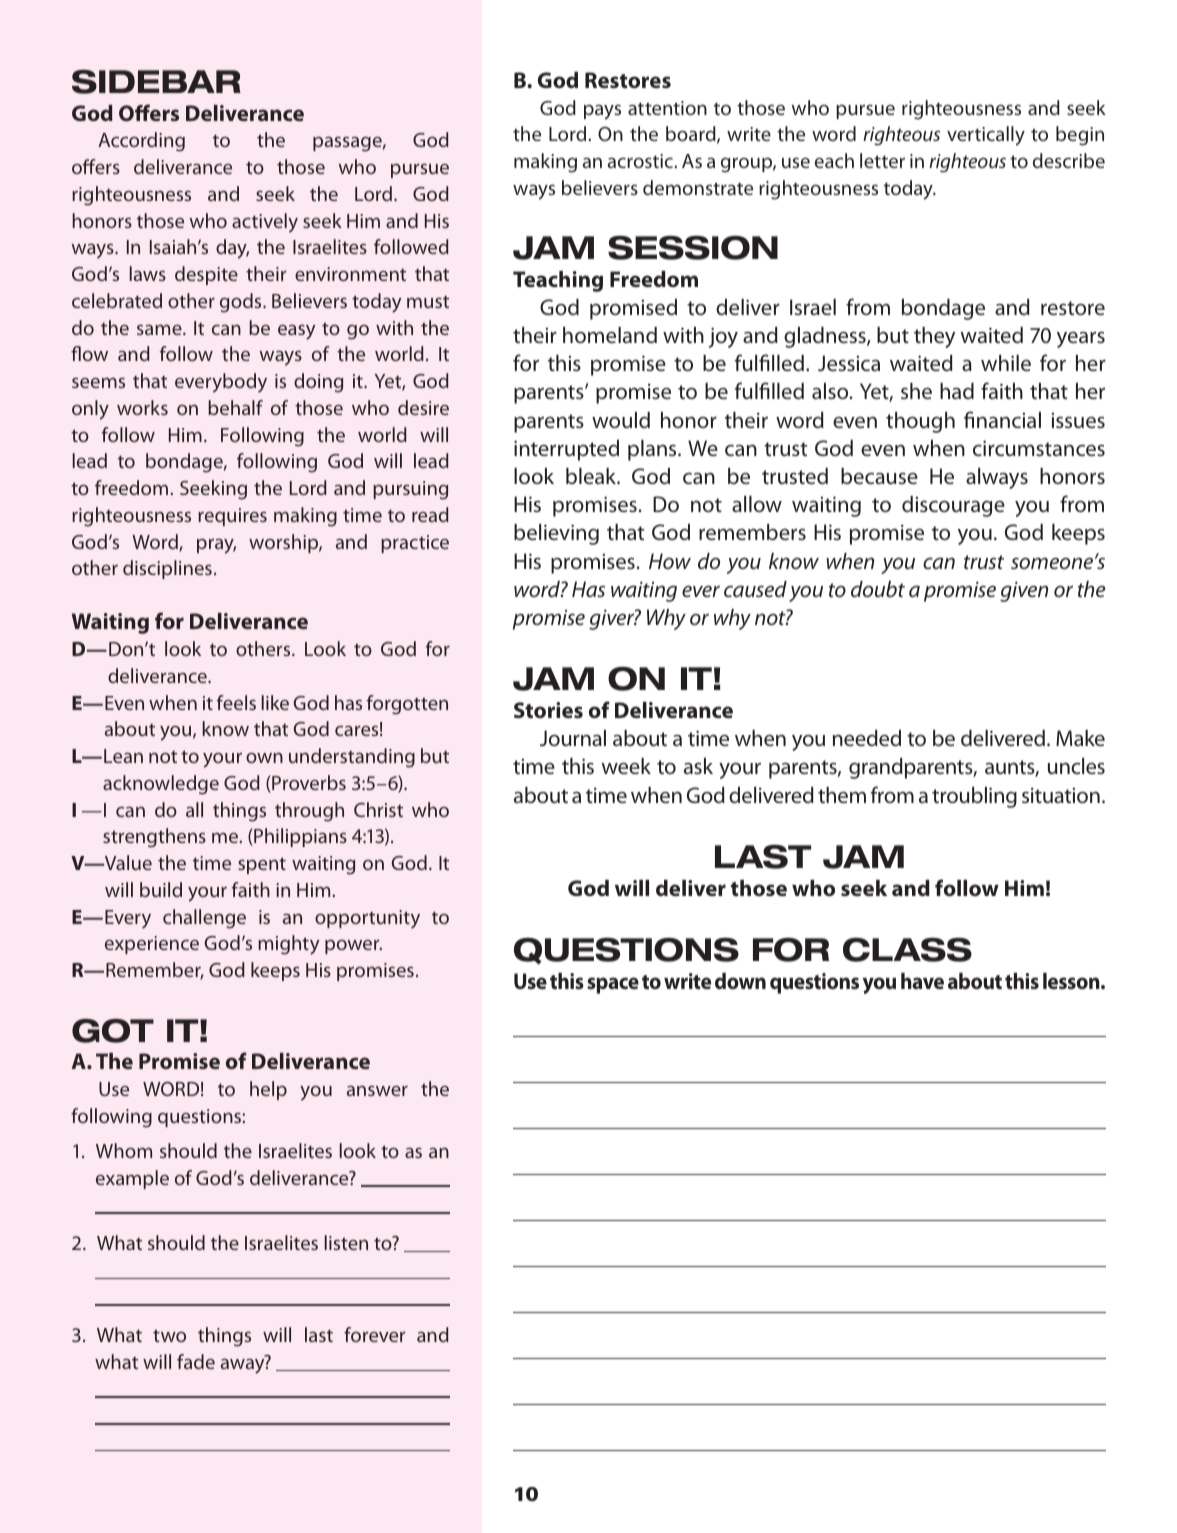 The width and height of the screenshot is (1177, 1533). I want to click on space, so click(613, 985).
